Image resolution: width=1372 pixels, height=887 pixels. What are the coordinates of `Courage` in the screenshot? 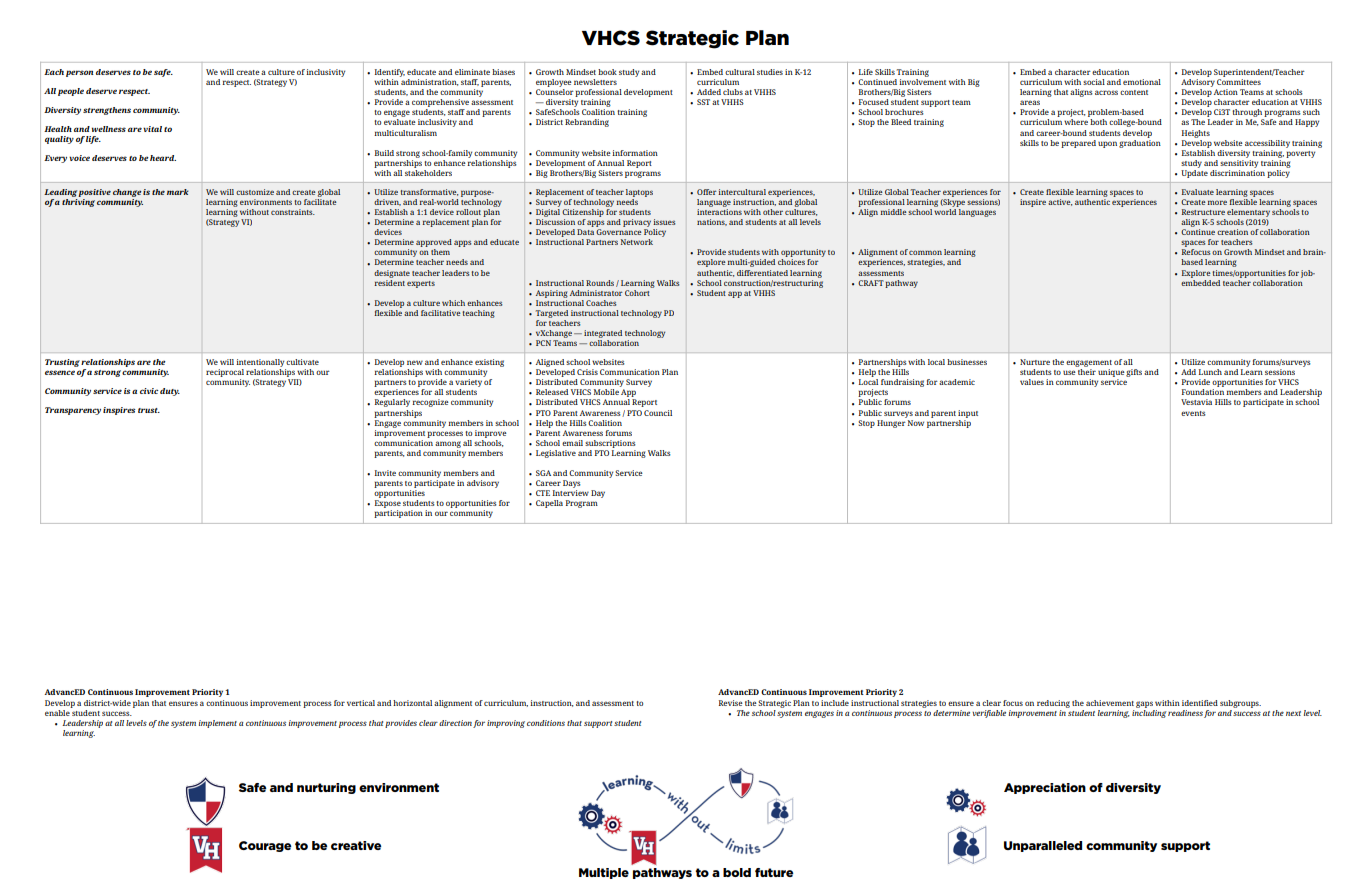 It's located at (265, 846).
